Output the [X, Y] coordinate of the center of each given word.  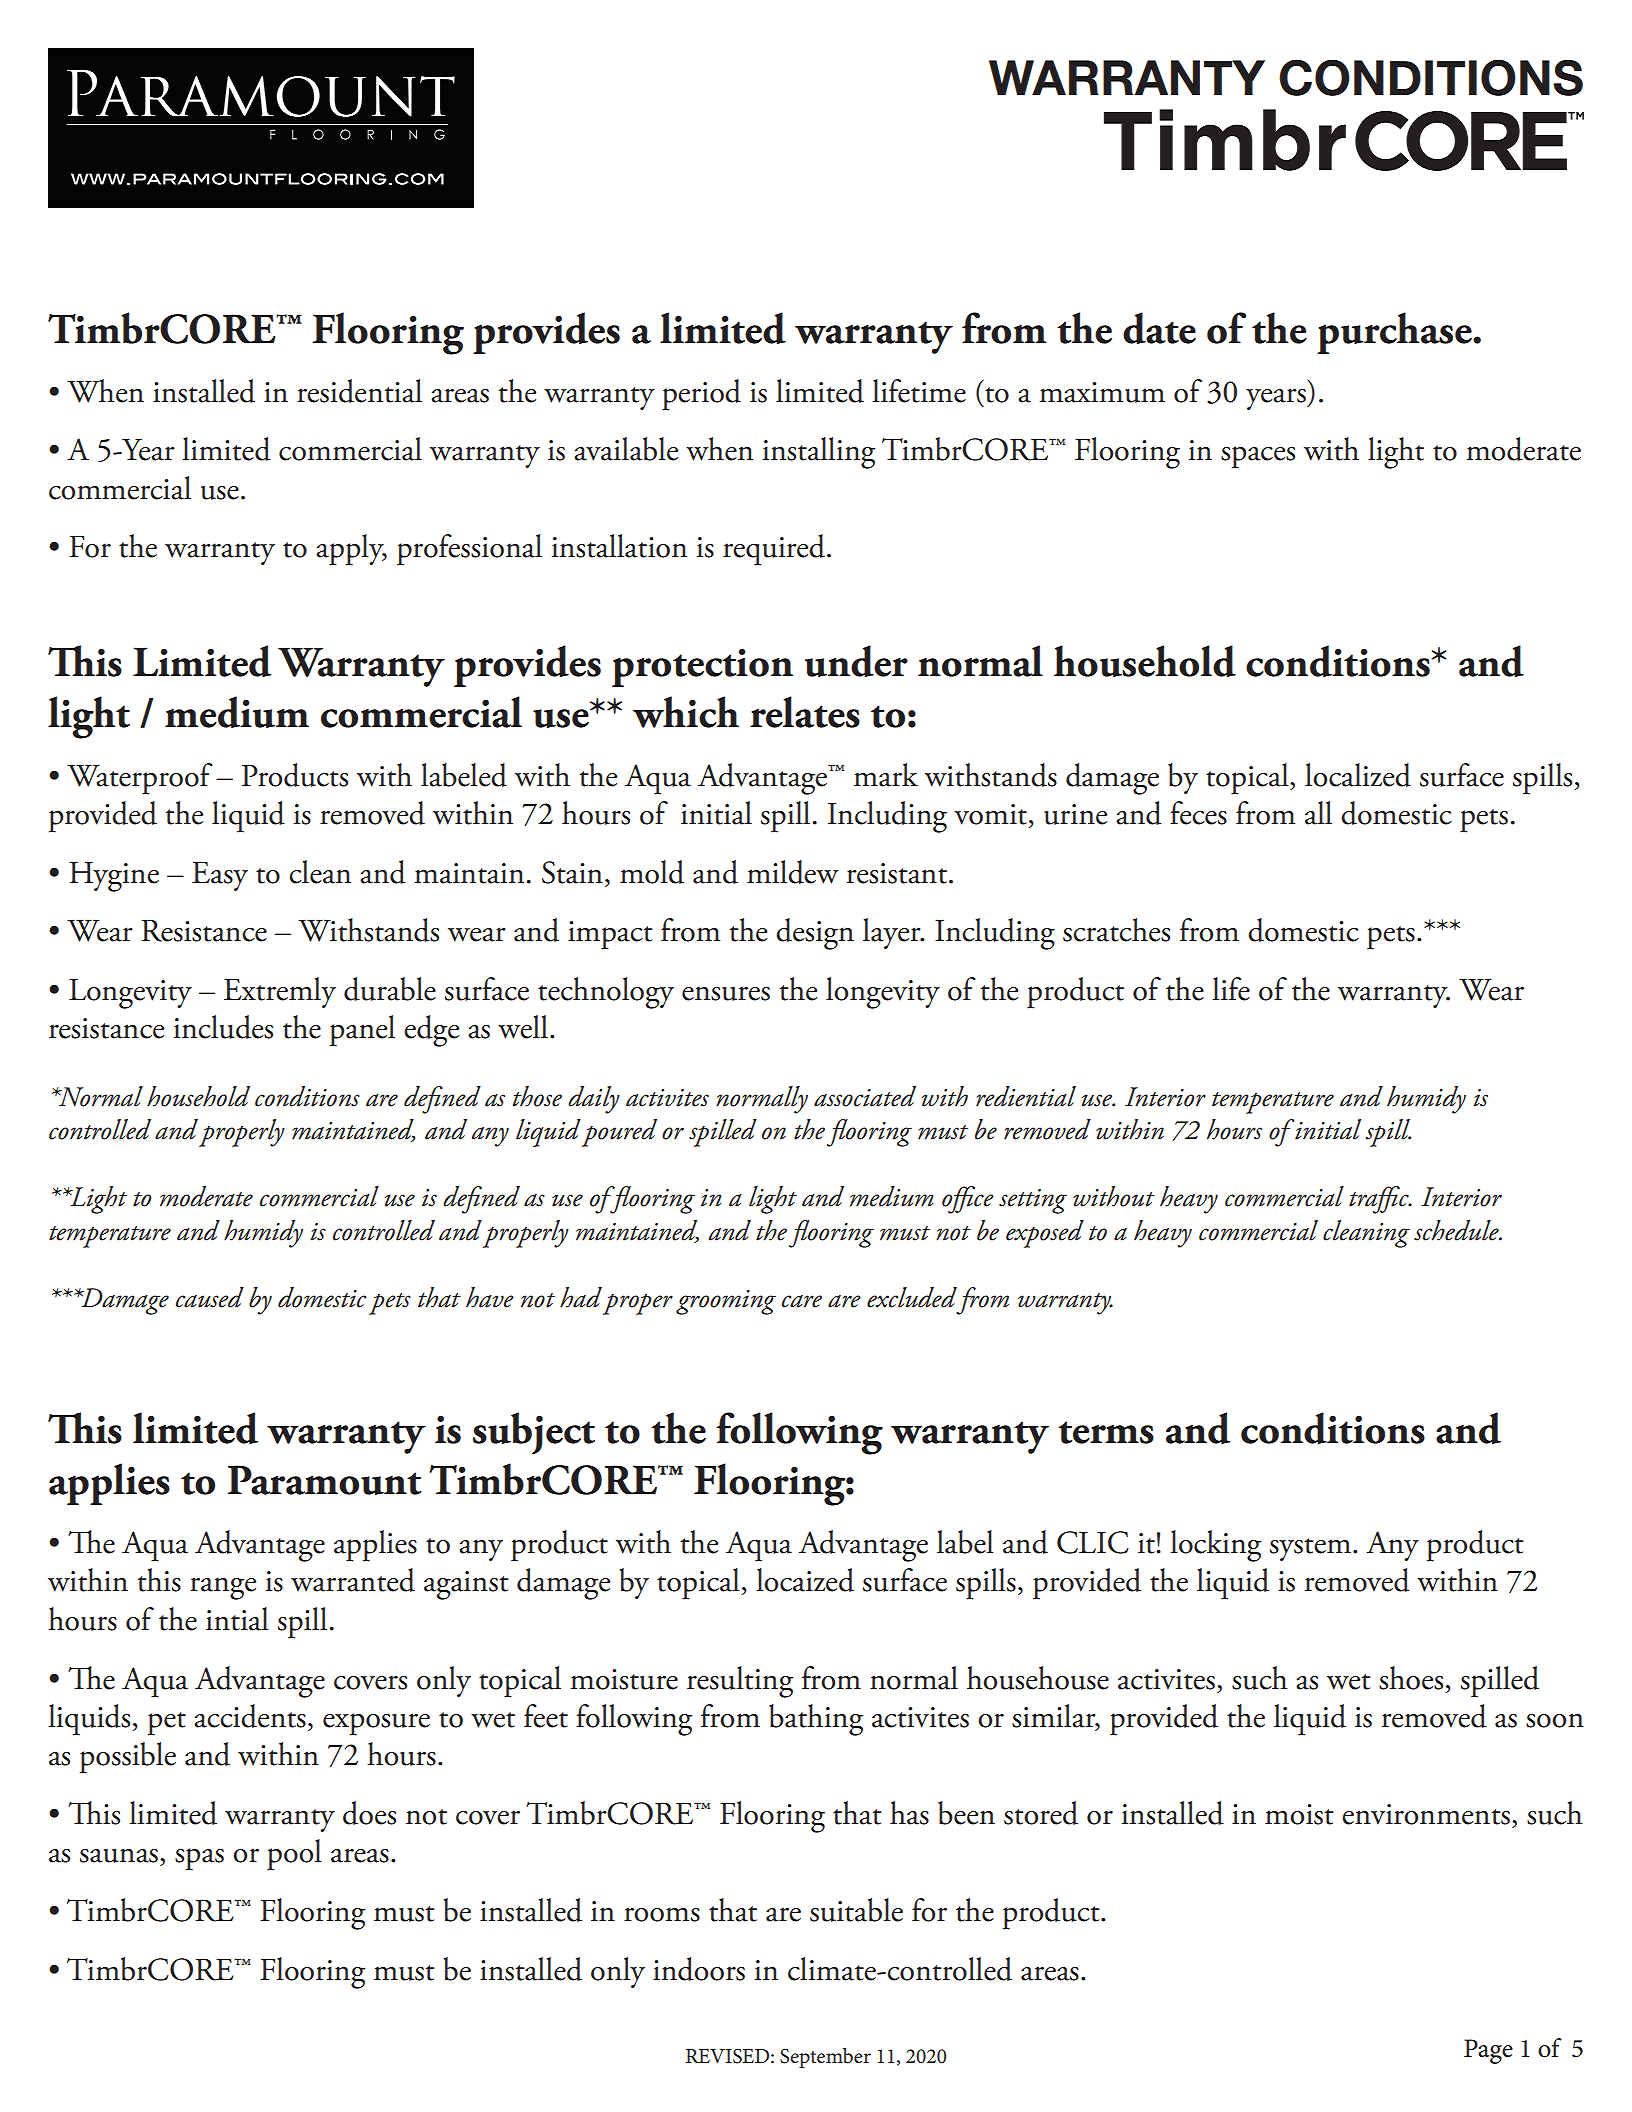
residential [359, 391]
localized [1358, 775]
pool [294, 1855]
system [1310, 1549]
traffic [1380, 1200]
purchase [1395, 333]
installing [819, 453]
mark [886, 775]
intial [237, 1619]
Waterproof [140, 779]
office [968, 1200]
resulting [740, 1682]
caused [210, 1297]
